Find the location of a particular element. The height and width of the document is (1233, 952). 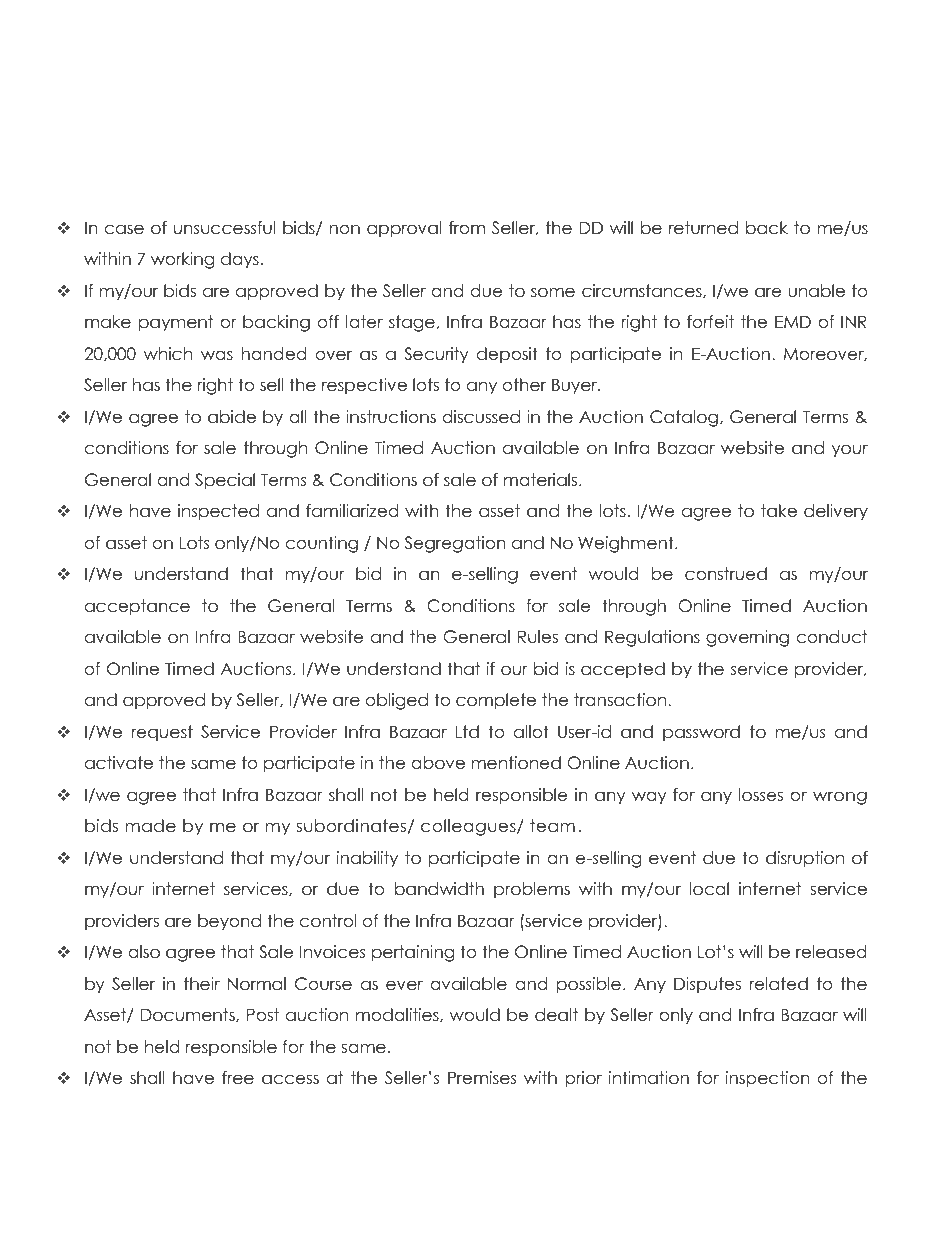

working is located at coordinates (182, 260).
